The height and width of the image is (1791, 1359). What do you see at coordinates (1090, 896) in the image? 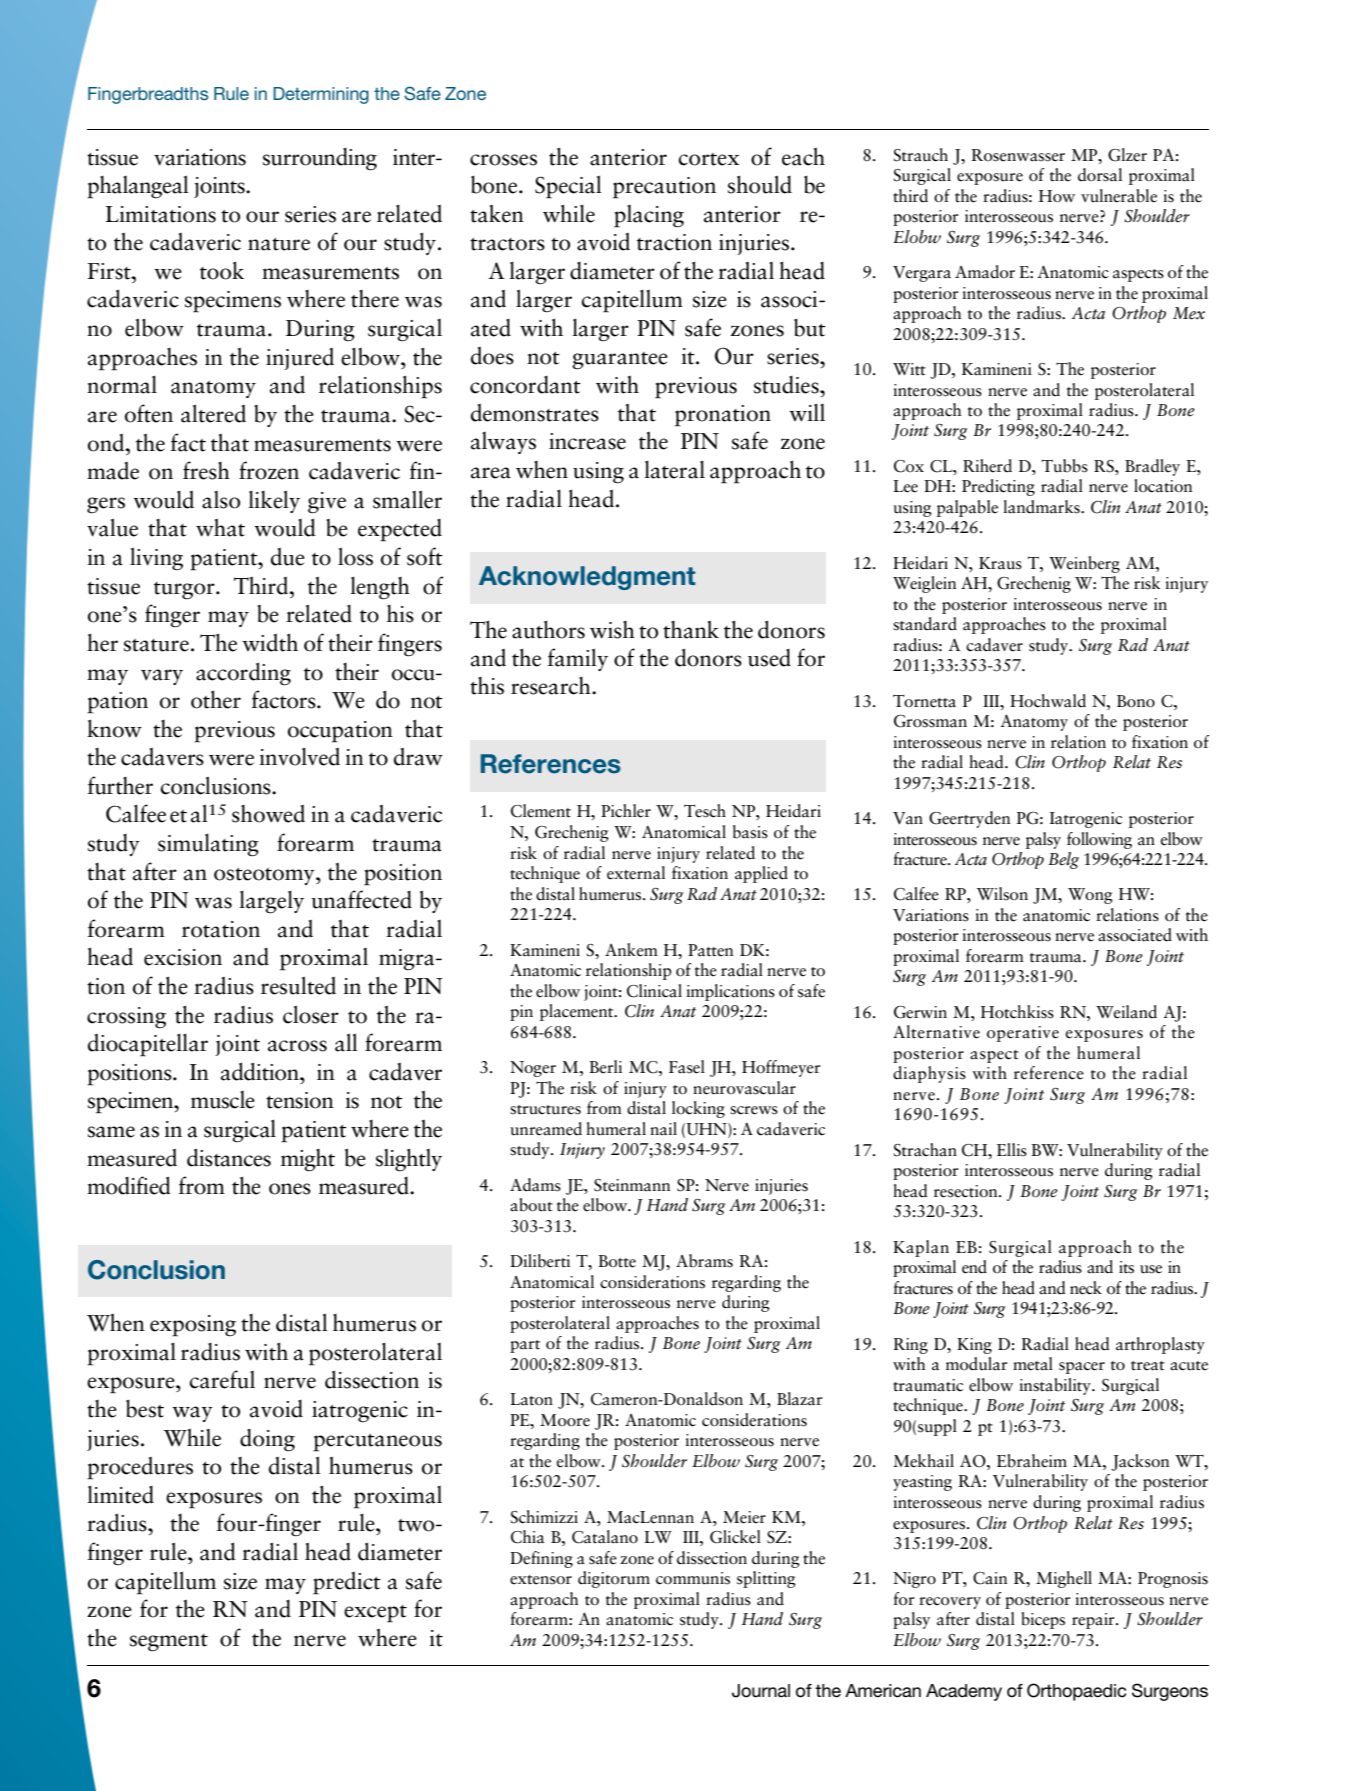
I see `Wong` at bounding box center [1090, 896].
